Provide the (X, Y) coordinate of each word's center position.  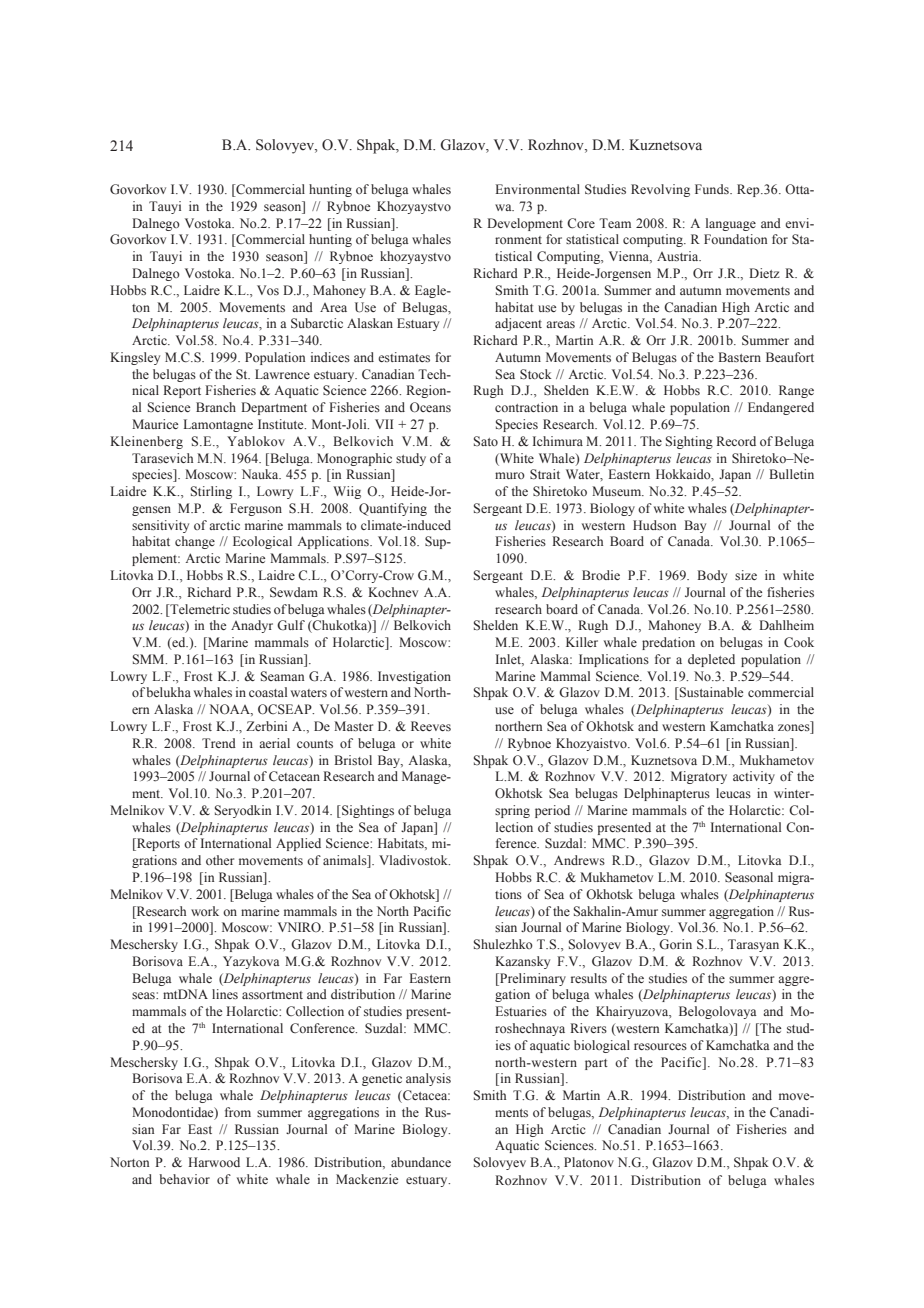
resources (660, 1046)
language (731, 224)
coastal (268, 692)
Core (581, 223)
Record (736, 441)
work (205, 911)
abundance (421, 1162)
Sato (486, 441)
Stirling (211, 492)
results (589, 978)
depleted (711, 660)
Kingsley (135, 358)
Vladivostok (414, 860)
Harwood (214, 1162)
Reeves (431, 726)
